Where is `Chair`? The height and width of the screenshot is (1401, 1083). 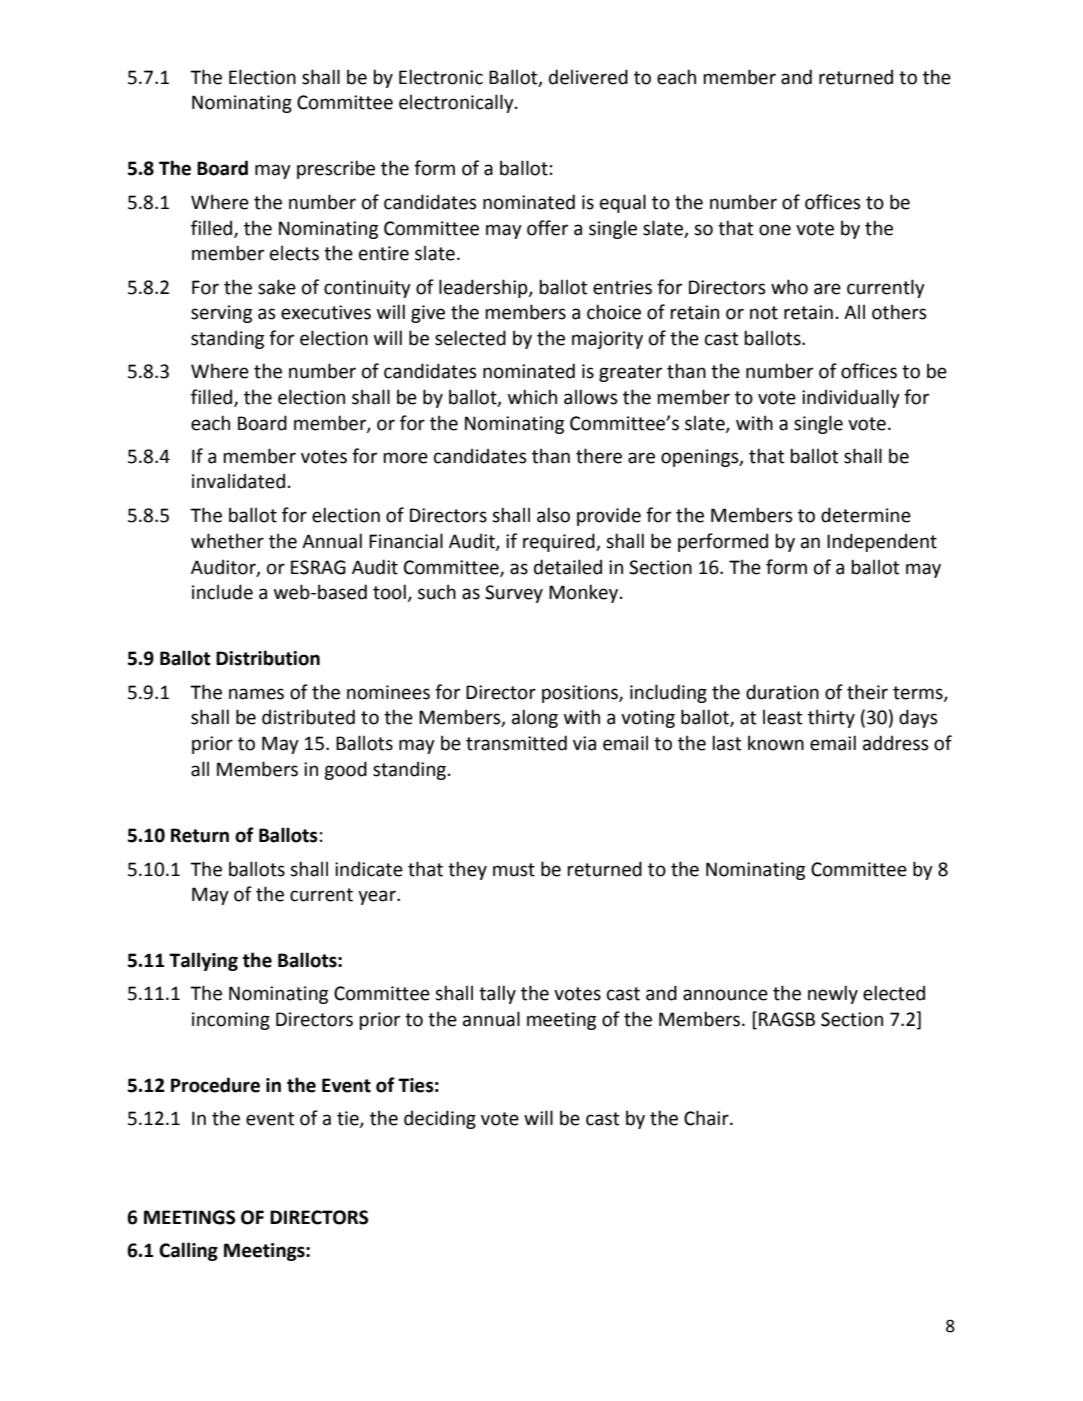 Chair is located at coordinates (707, 1118).
